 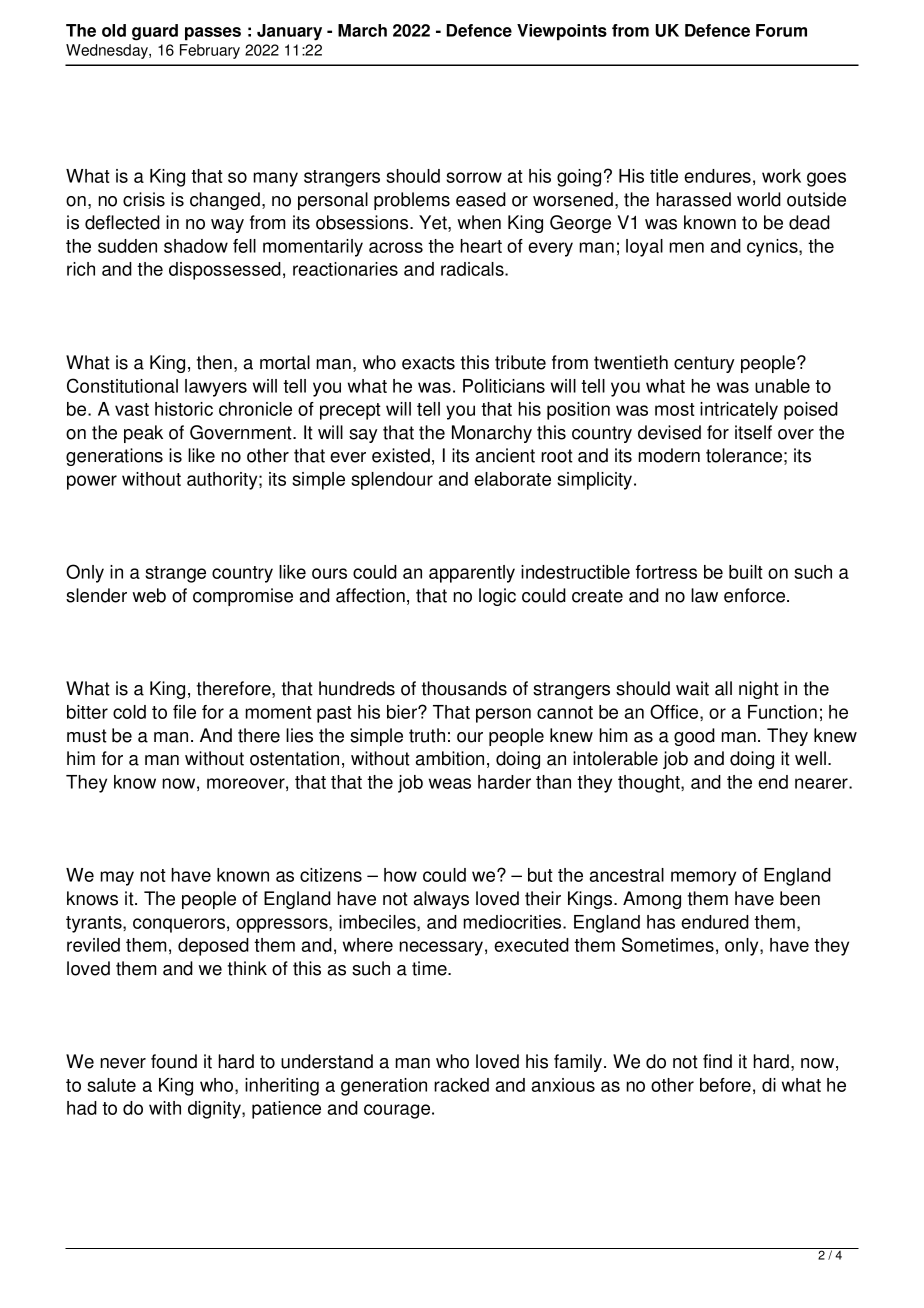 What do you see at coordinates (746, 572) in the screenshot?
I see `built` at bounding box center [746, 572].
